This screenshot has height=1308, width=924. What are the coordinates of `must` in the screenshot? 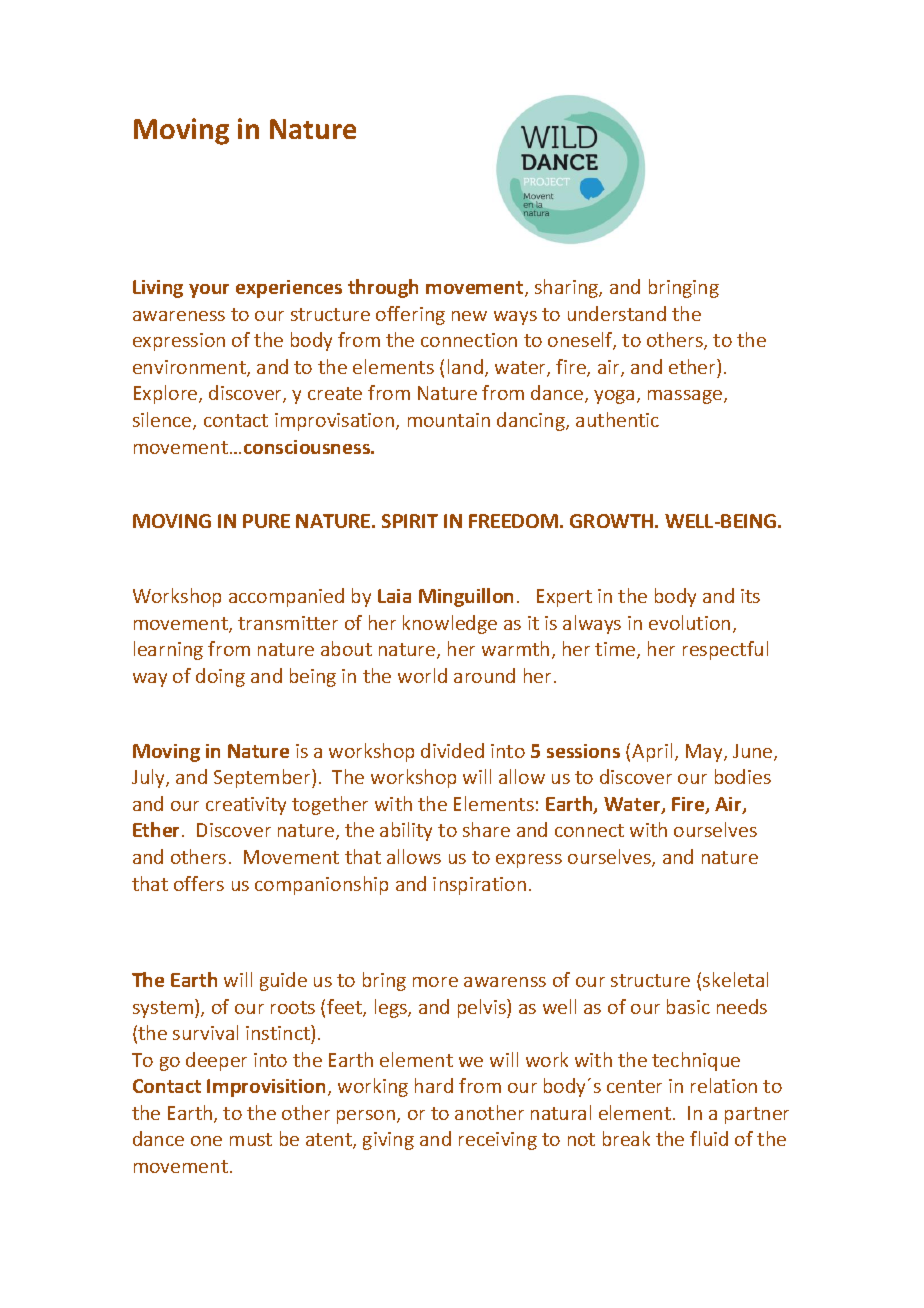 It's located at (251, 1139).
